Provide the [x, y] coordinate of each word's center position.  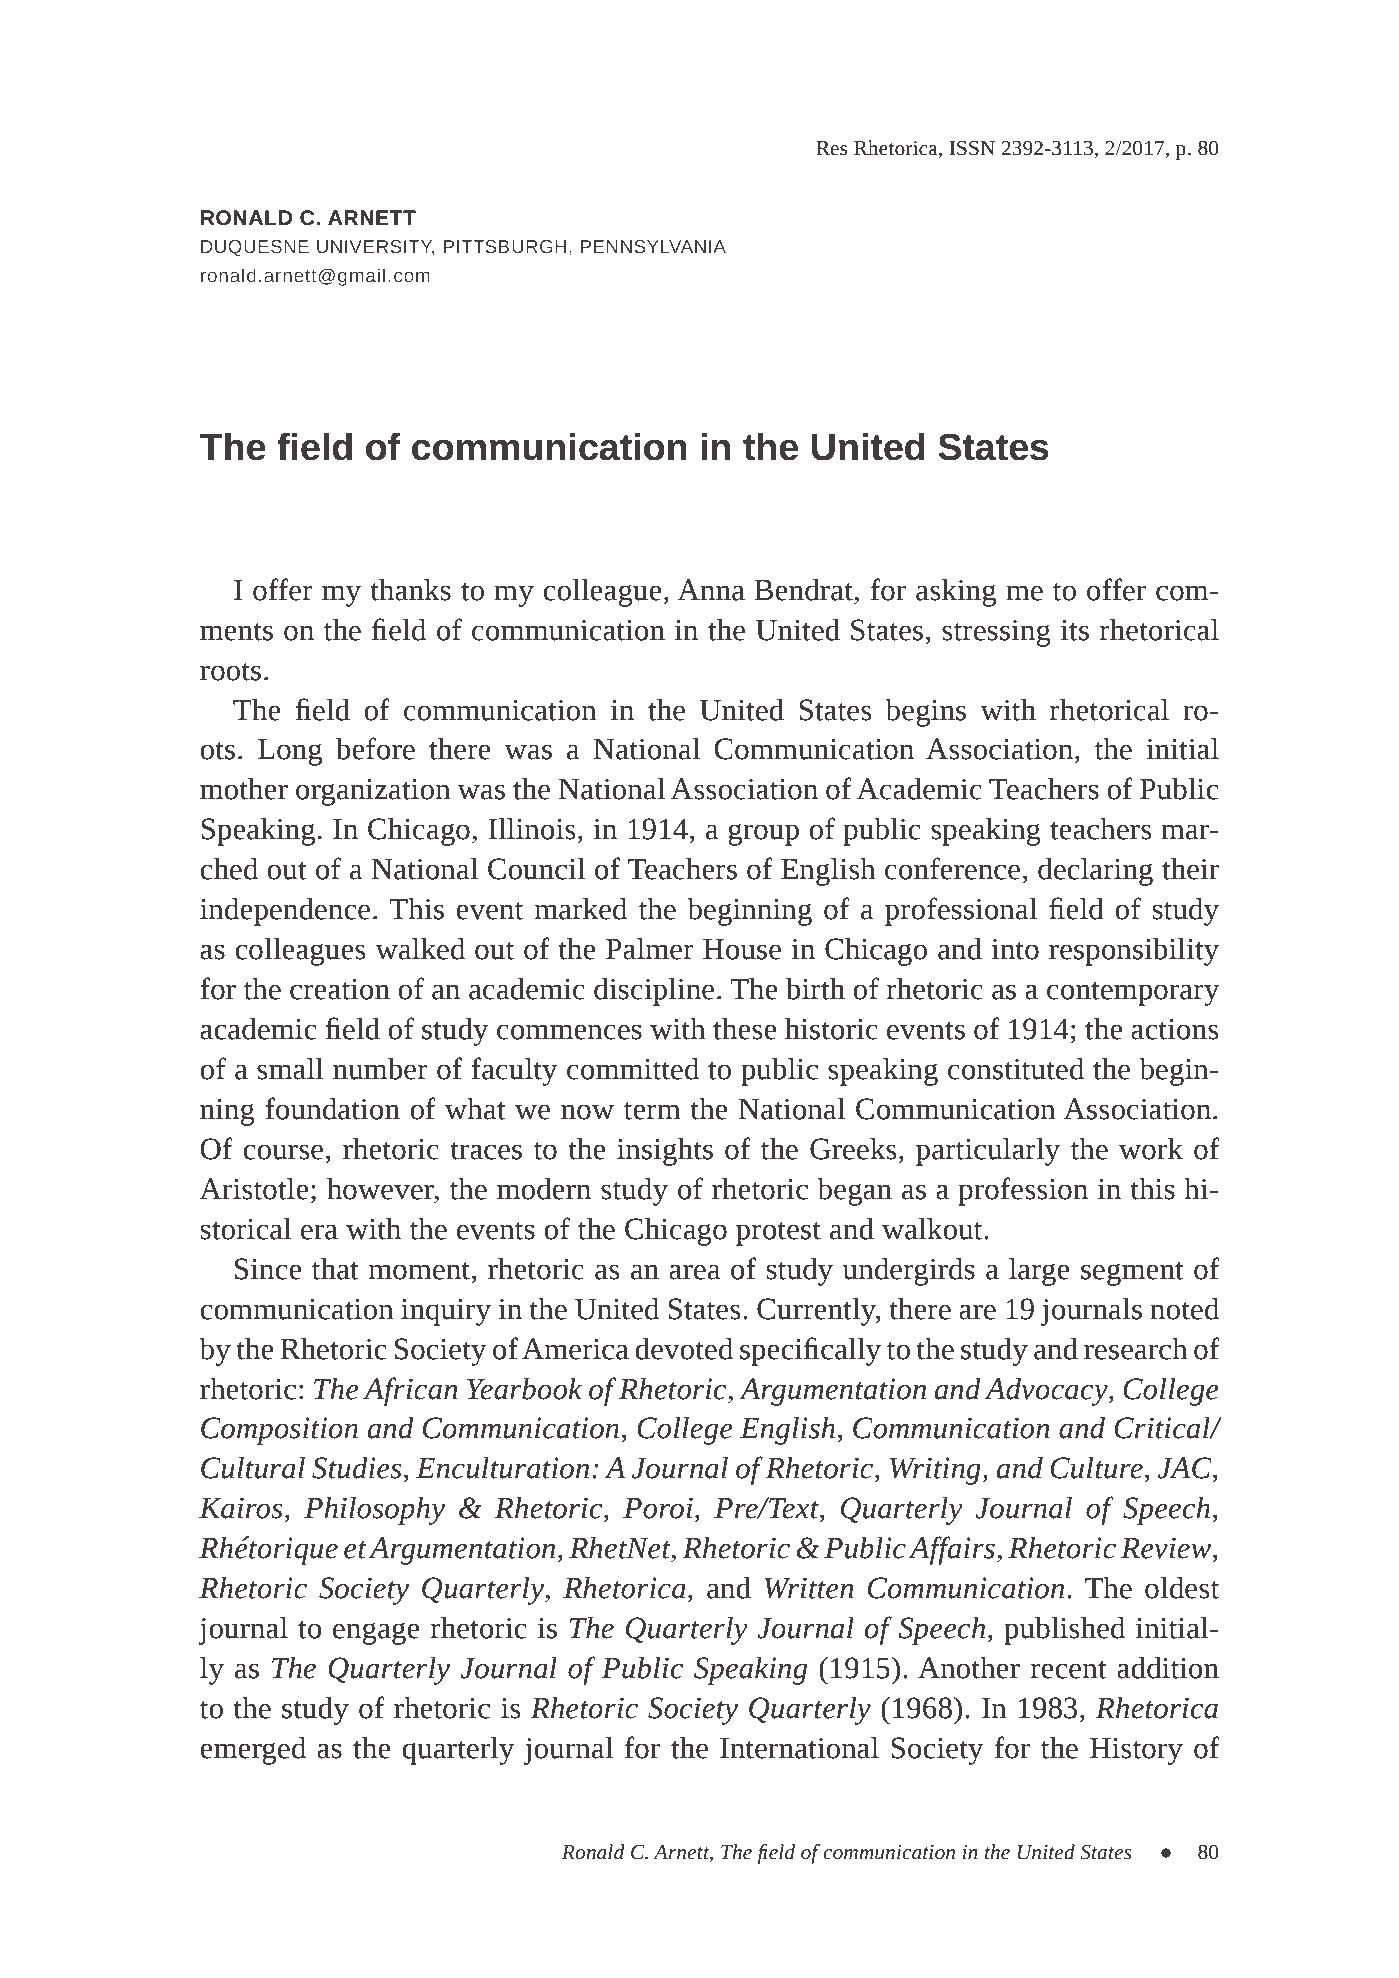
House [742, 949]
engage [376, 1633]
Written [809, 1588]
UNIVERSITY [376, 247]
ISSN [972, 148]
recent [1069, 1670]
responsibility [1134, 952]
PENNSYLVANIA [653, 247]
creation [340, 989]
